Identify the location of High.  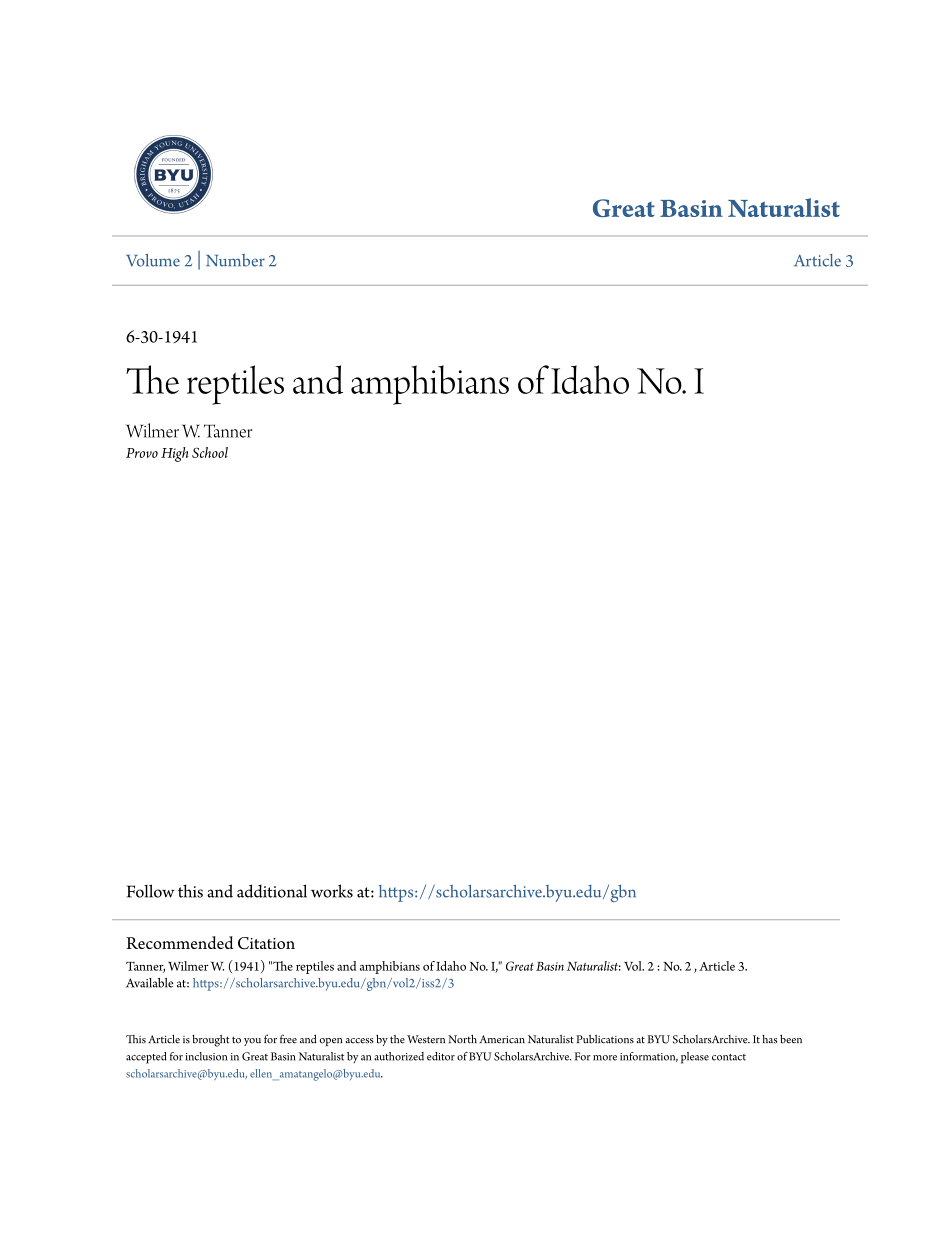
(175, 454).
